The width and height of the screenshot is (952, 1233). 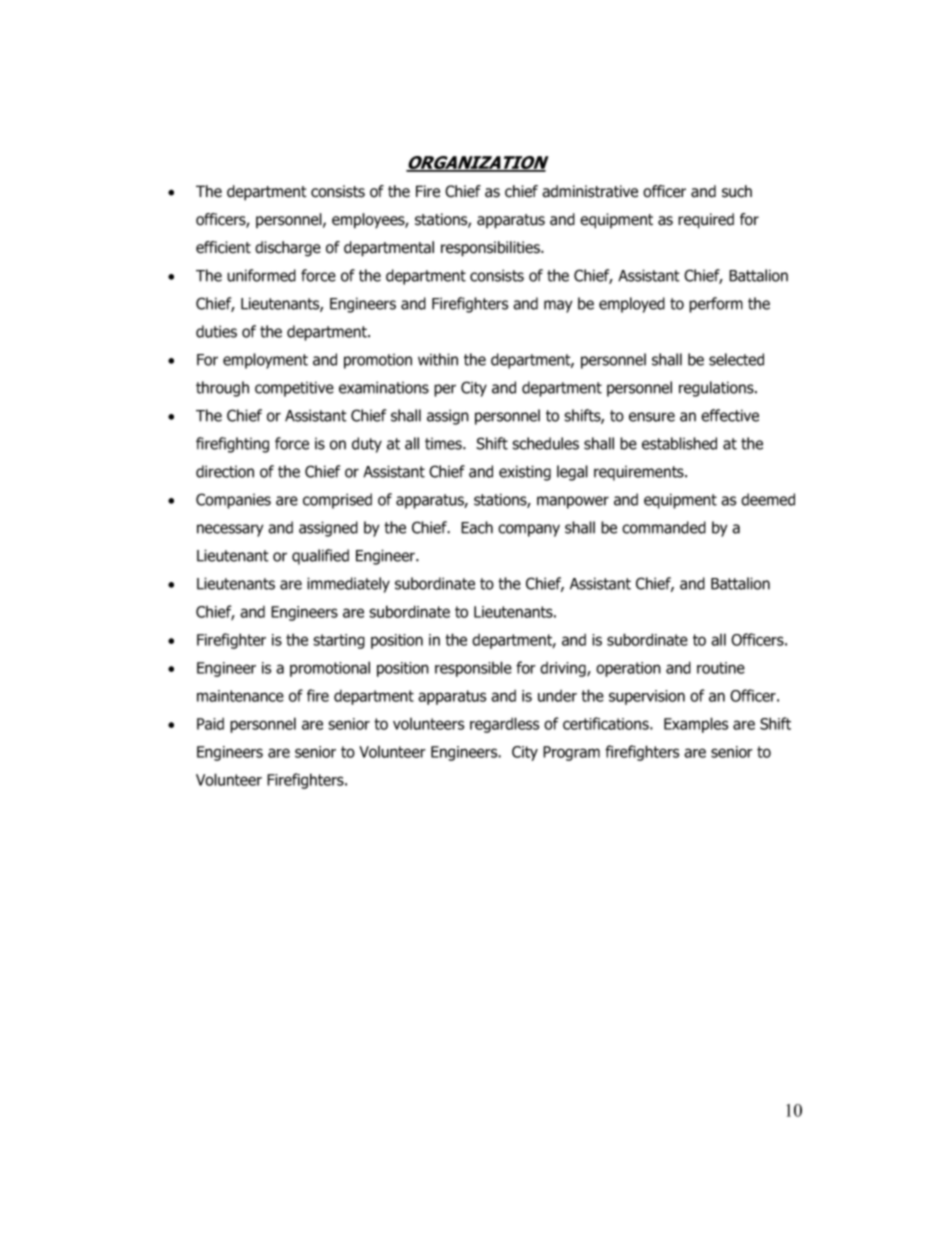 I want to click on routine, so click(x=721, y=668).
